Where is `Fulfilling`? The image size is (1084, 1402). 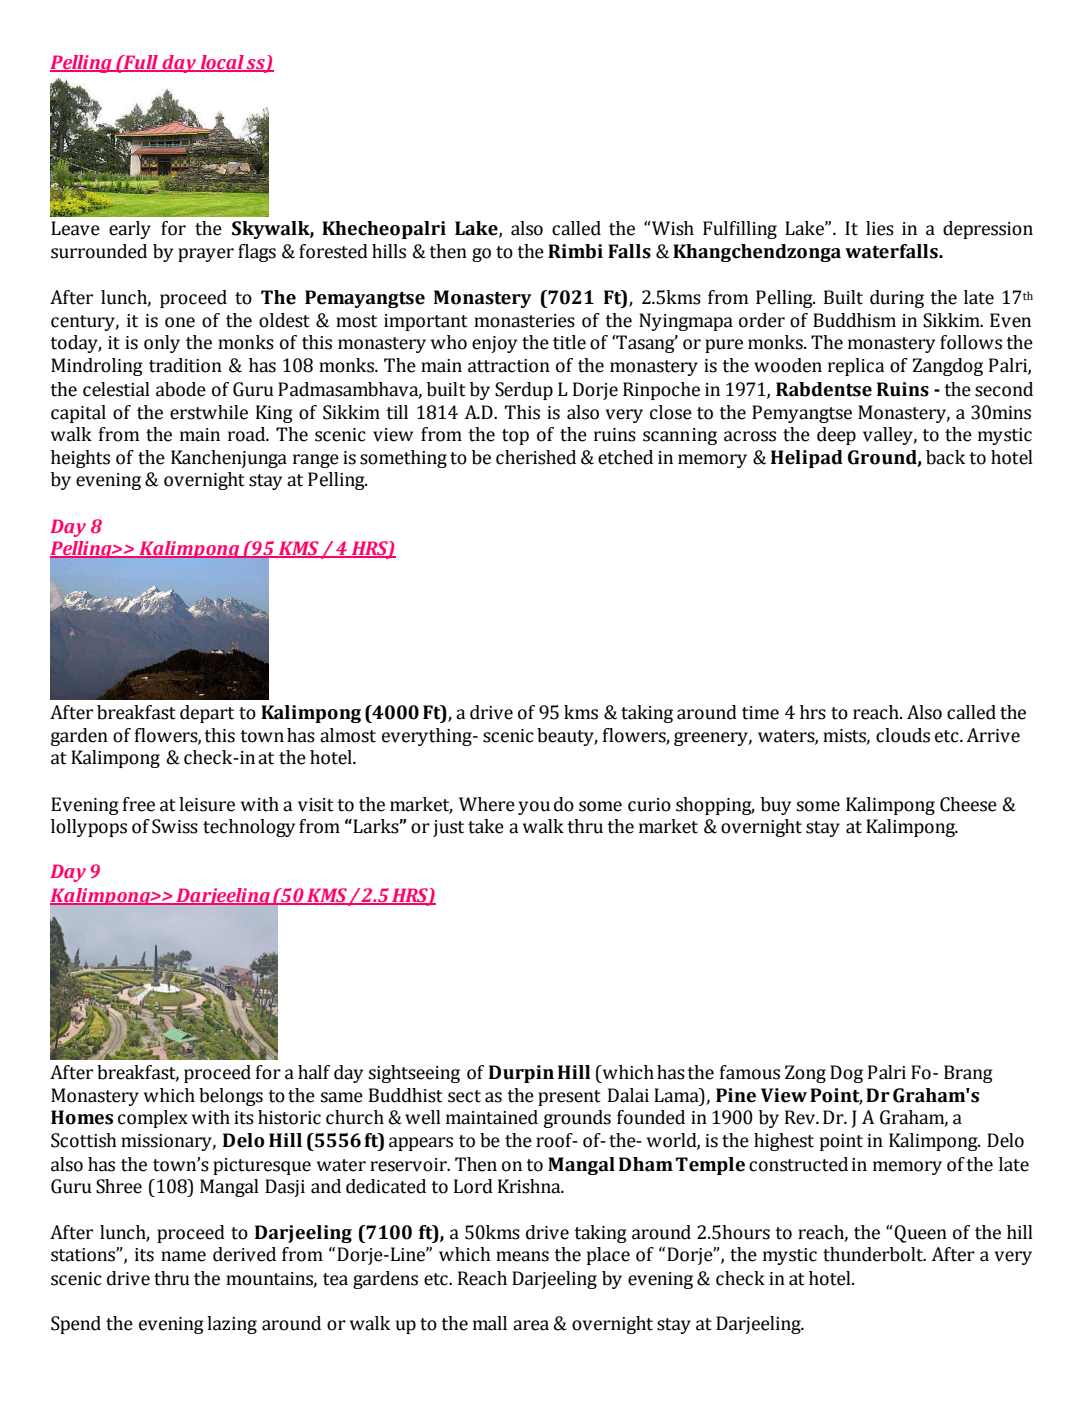 Fulfilling is located at coordinates (740, 230).
